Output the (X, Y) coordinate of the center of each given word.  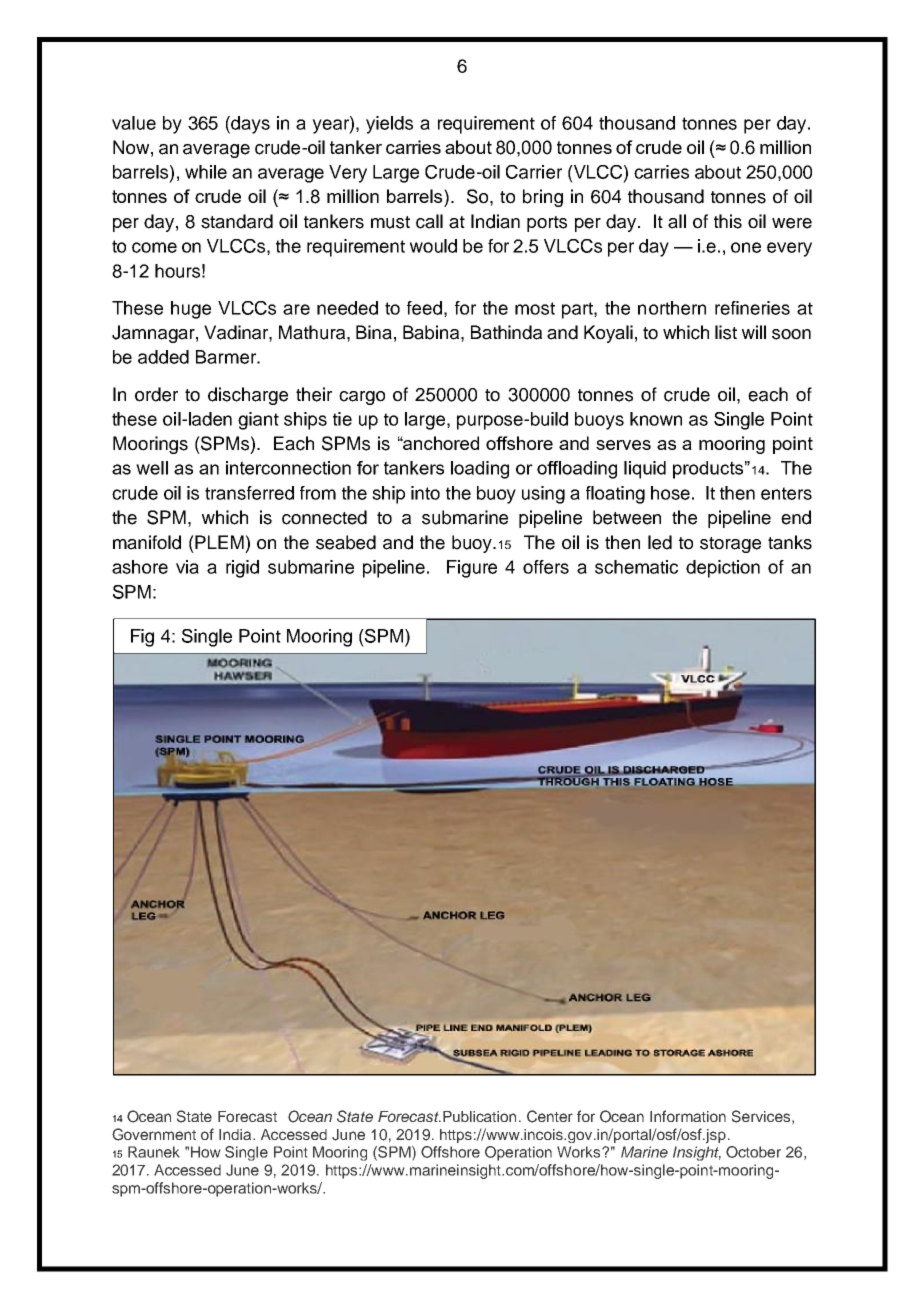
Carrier (534, 172)
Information (688, 1116)
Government (154, 1134)
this (728, 221)
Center (550, 1116)
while (206, 172)
